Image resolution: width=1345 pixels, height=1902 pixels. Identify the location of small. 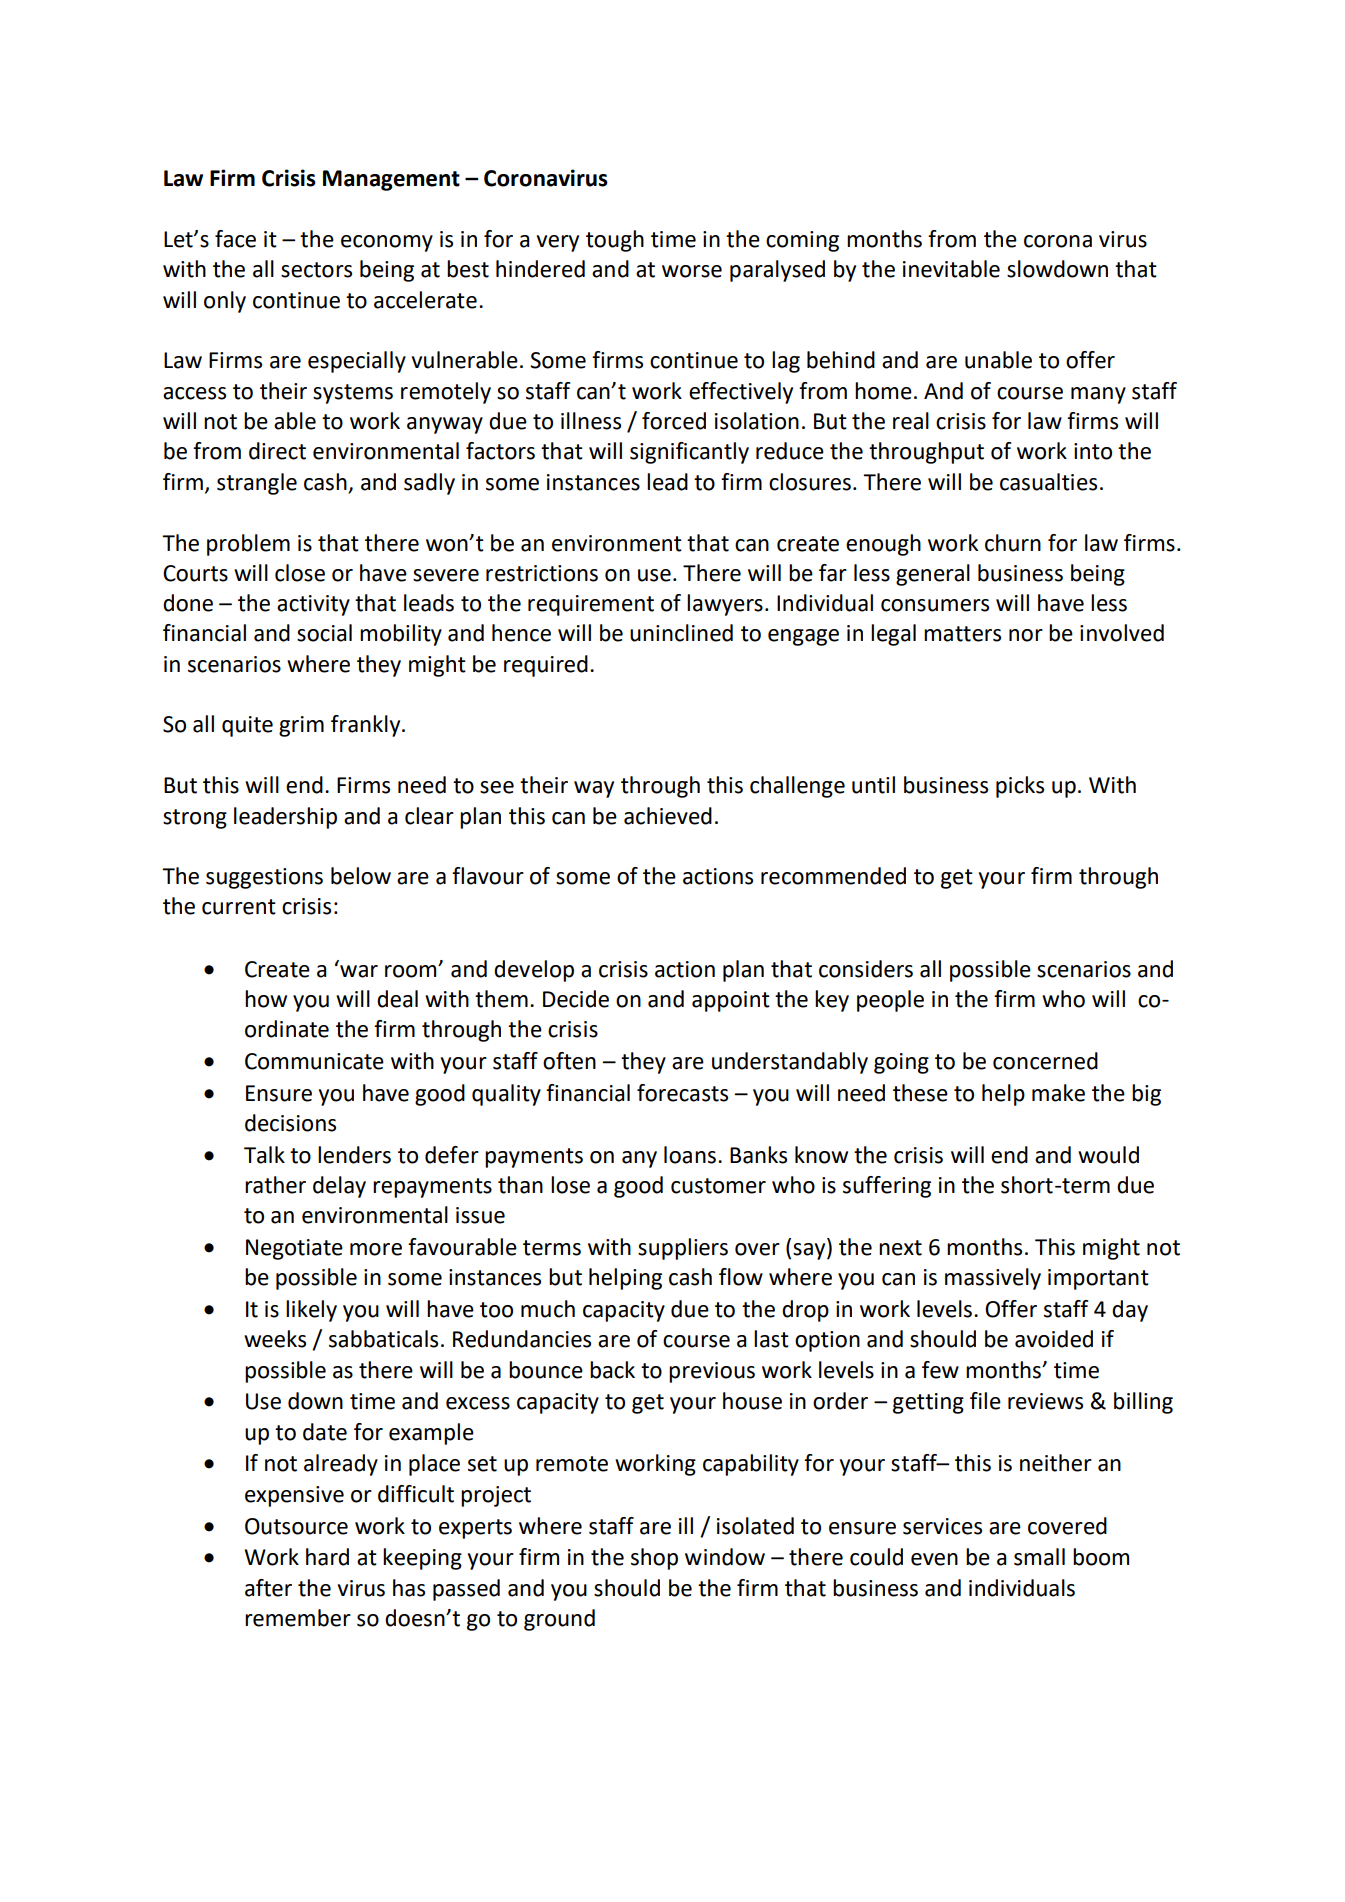
(1039, 1557).
